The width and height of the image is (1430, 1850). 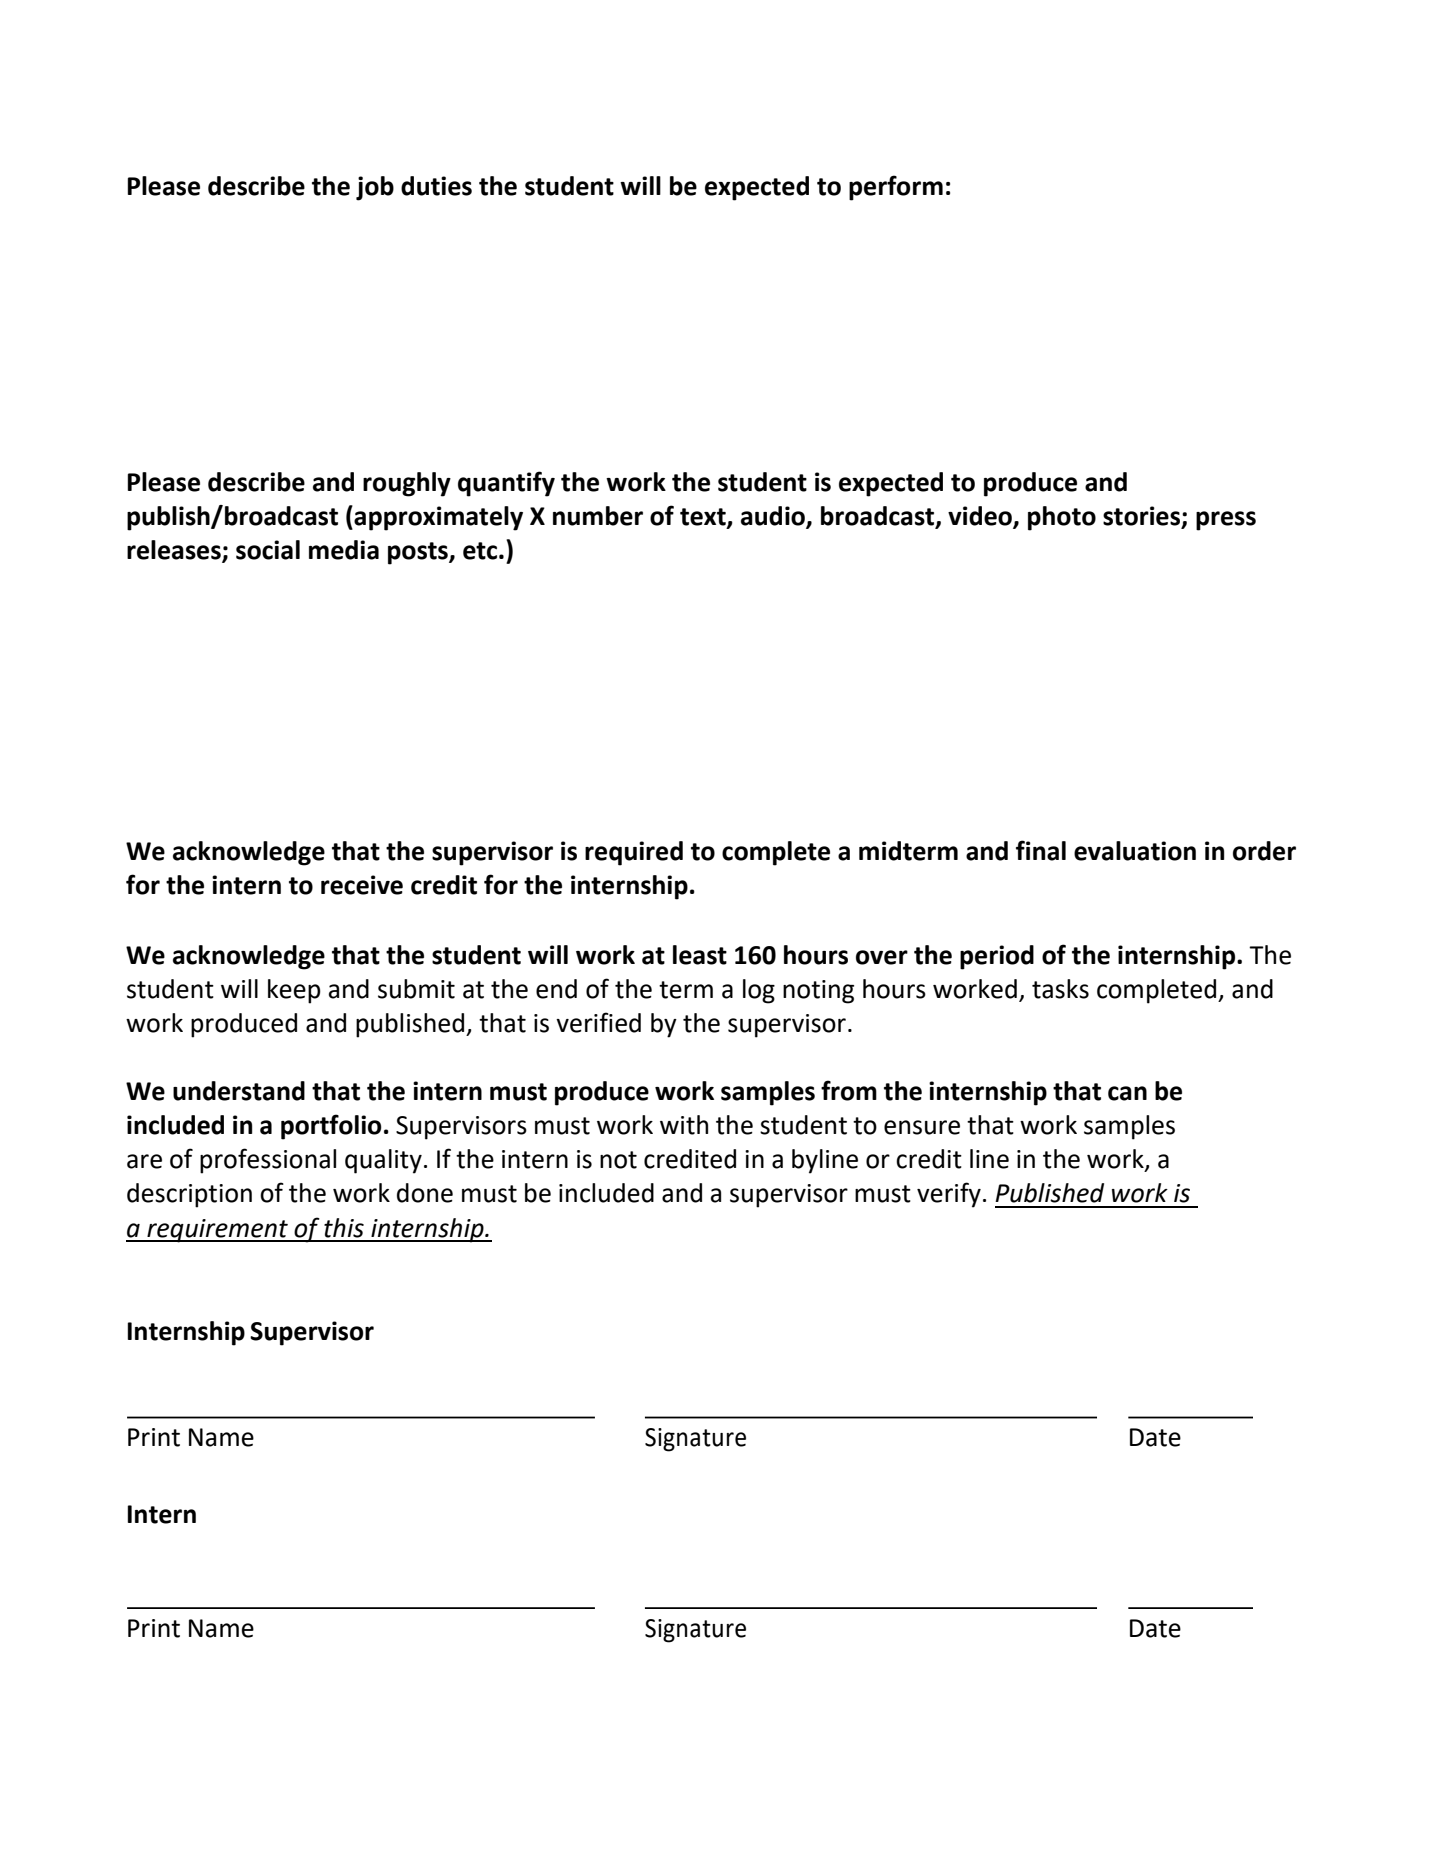 What do you see at coordinates (684, 1125) in the image?
I see `with` at bounding box center [684, 1125].
